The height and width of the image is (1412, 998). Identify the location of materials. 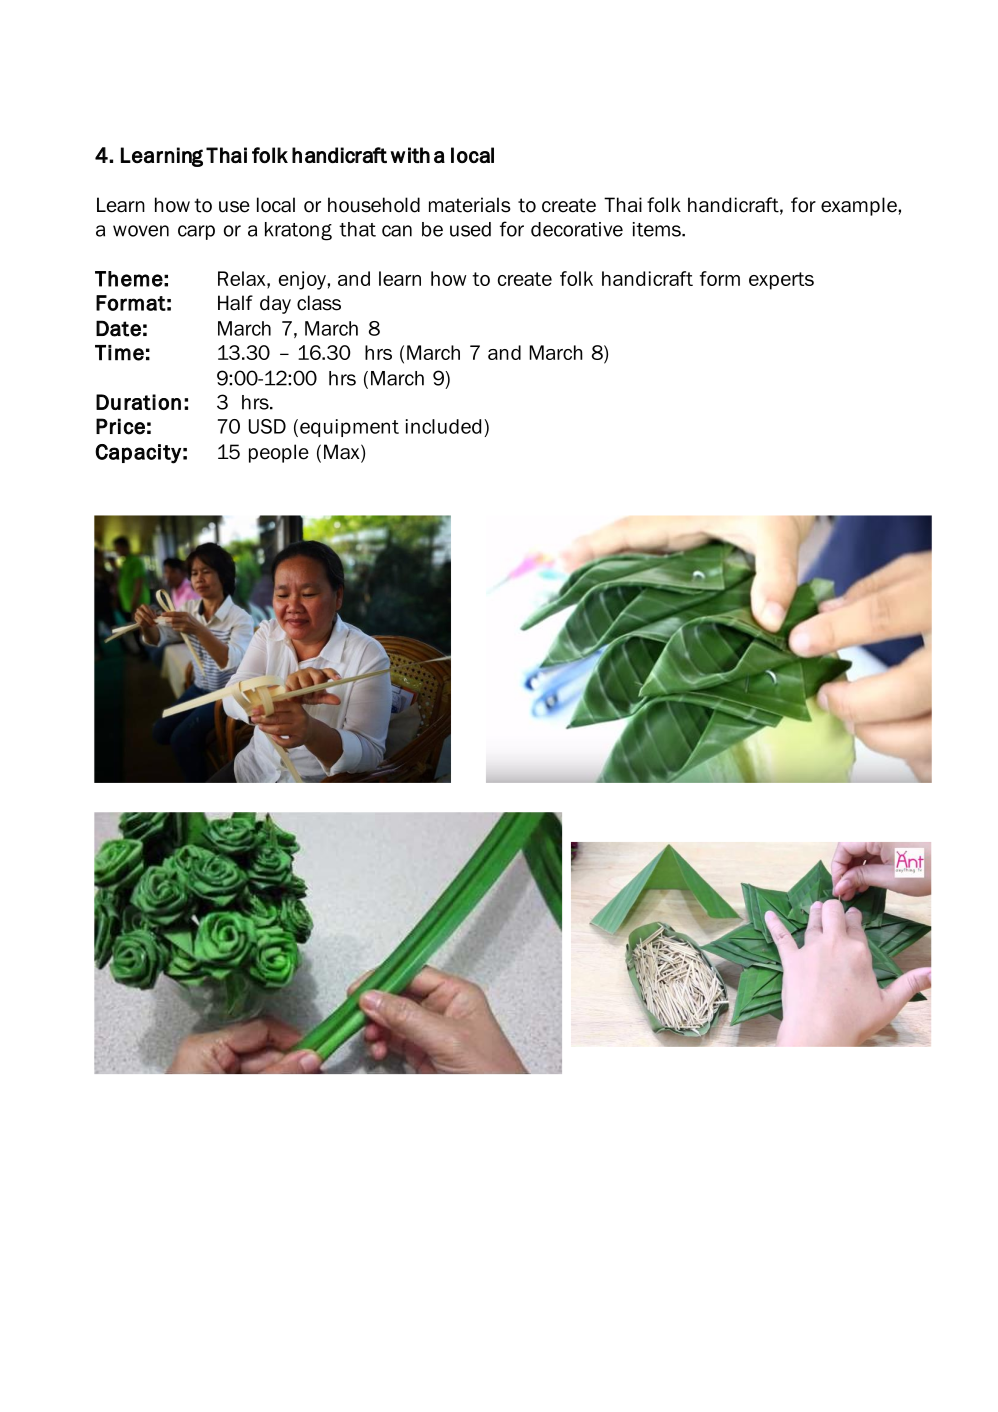
(470, 205).
